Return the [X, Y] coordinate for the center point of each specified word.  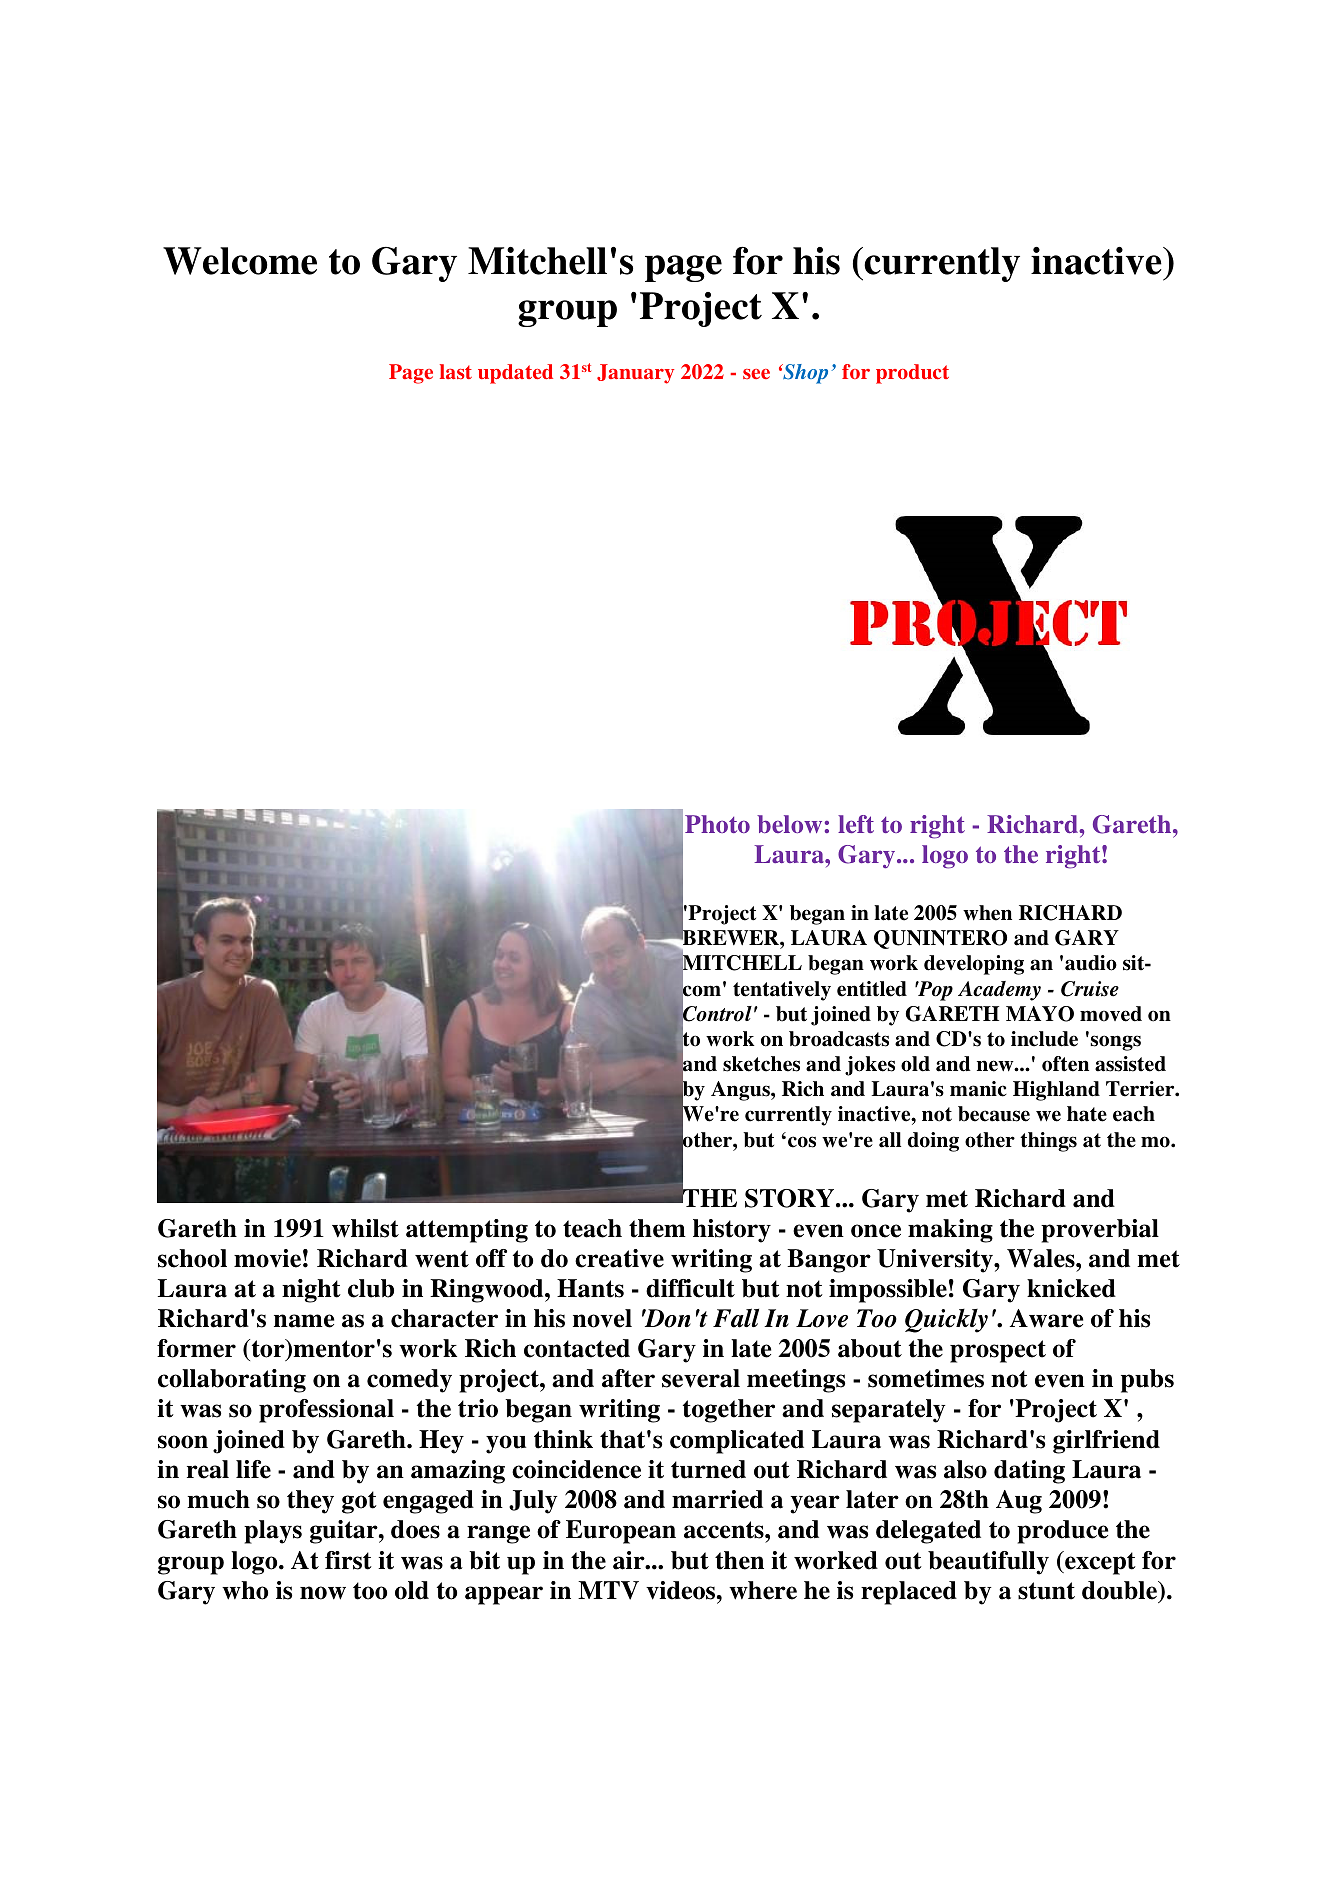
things [1048, 1142]
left [856, 824]
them [657, 1228]
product [912, 374]
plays [273, 1532]
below [789, 824]
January [635, 374]
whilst [365, 1228]
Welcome [240, 261]
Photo [717, 824]
